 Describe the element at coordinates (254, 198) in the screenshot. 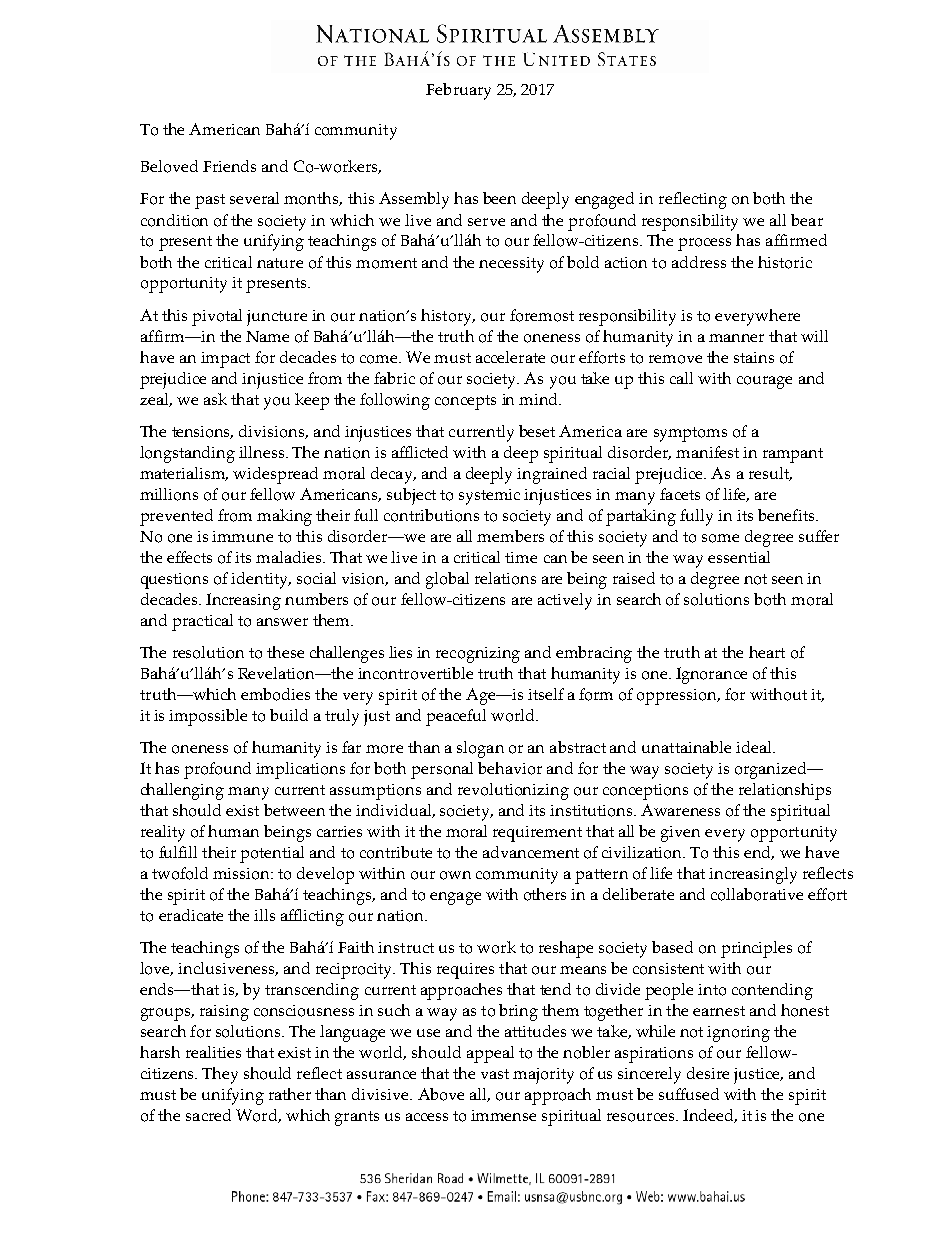

I see `several` at that location.
